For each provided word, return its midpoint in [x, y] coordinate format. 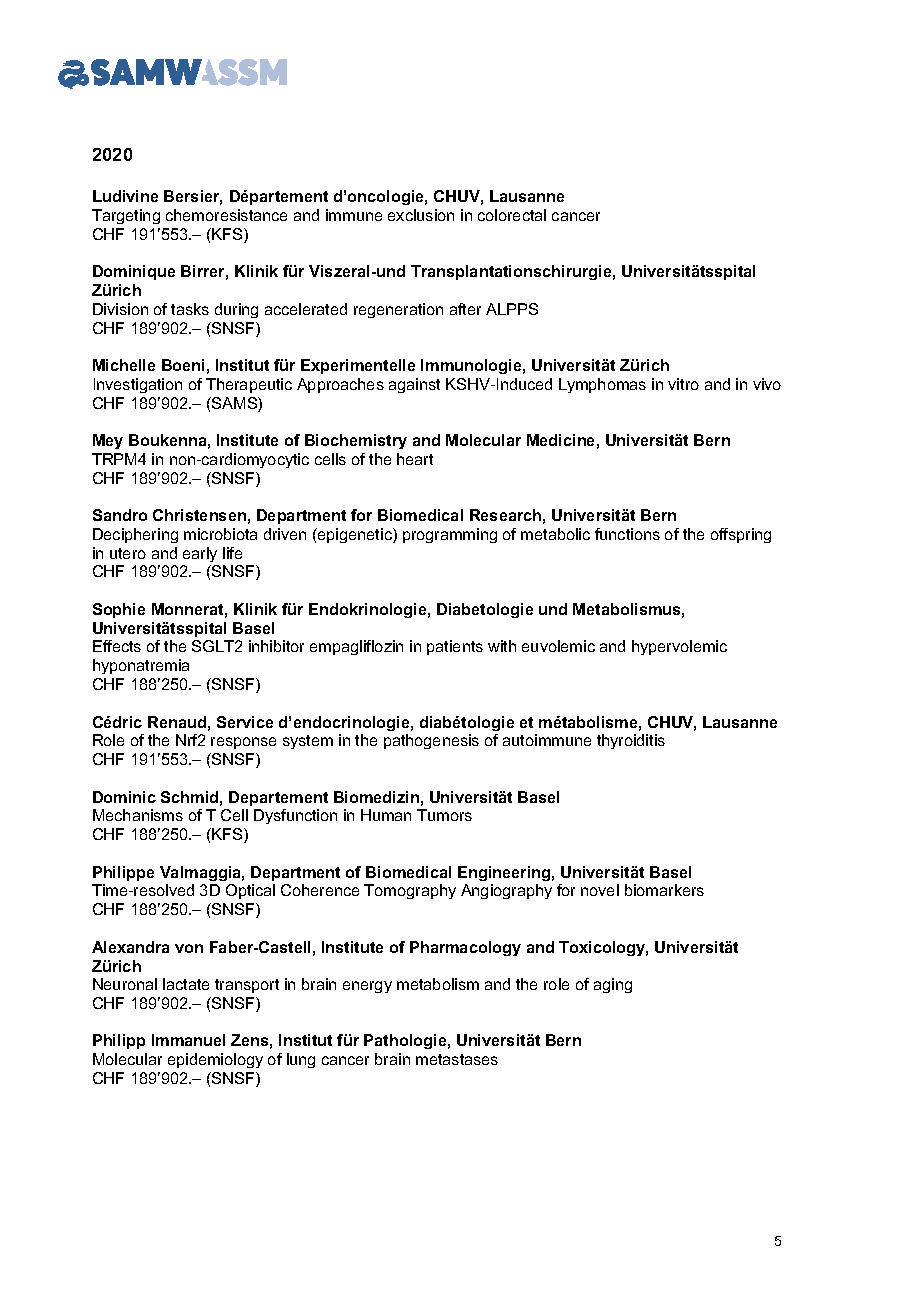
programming [450, 535]
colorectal [512, 215]
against [414, 385]
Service [245, 722]
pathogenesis [431, 741]
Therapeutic [249, 385]
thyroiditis [631, 741]
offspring [741, 535]
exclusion [421, 215]
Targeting [126, 216]
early [200, 554]
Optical [250, 891]
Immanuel [188, 1040]
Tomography [410, 891]
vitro [683, 384]
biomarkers [664, 890]
